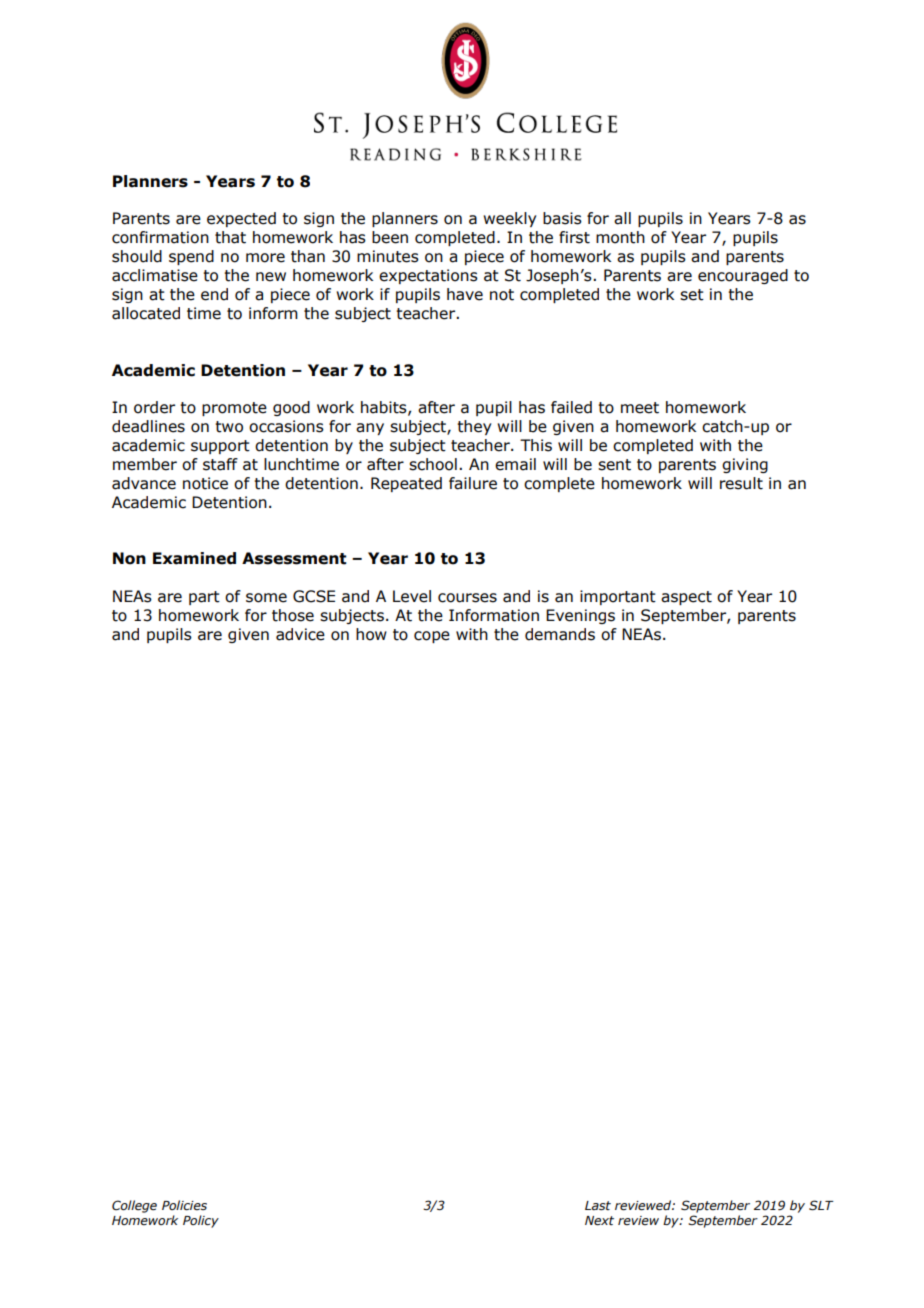 This document has width=924, height=1308. Describe the element at coordinates (432, 637) in the document. I see `cope` at that location.
